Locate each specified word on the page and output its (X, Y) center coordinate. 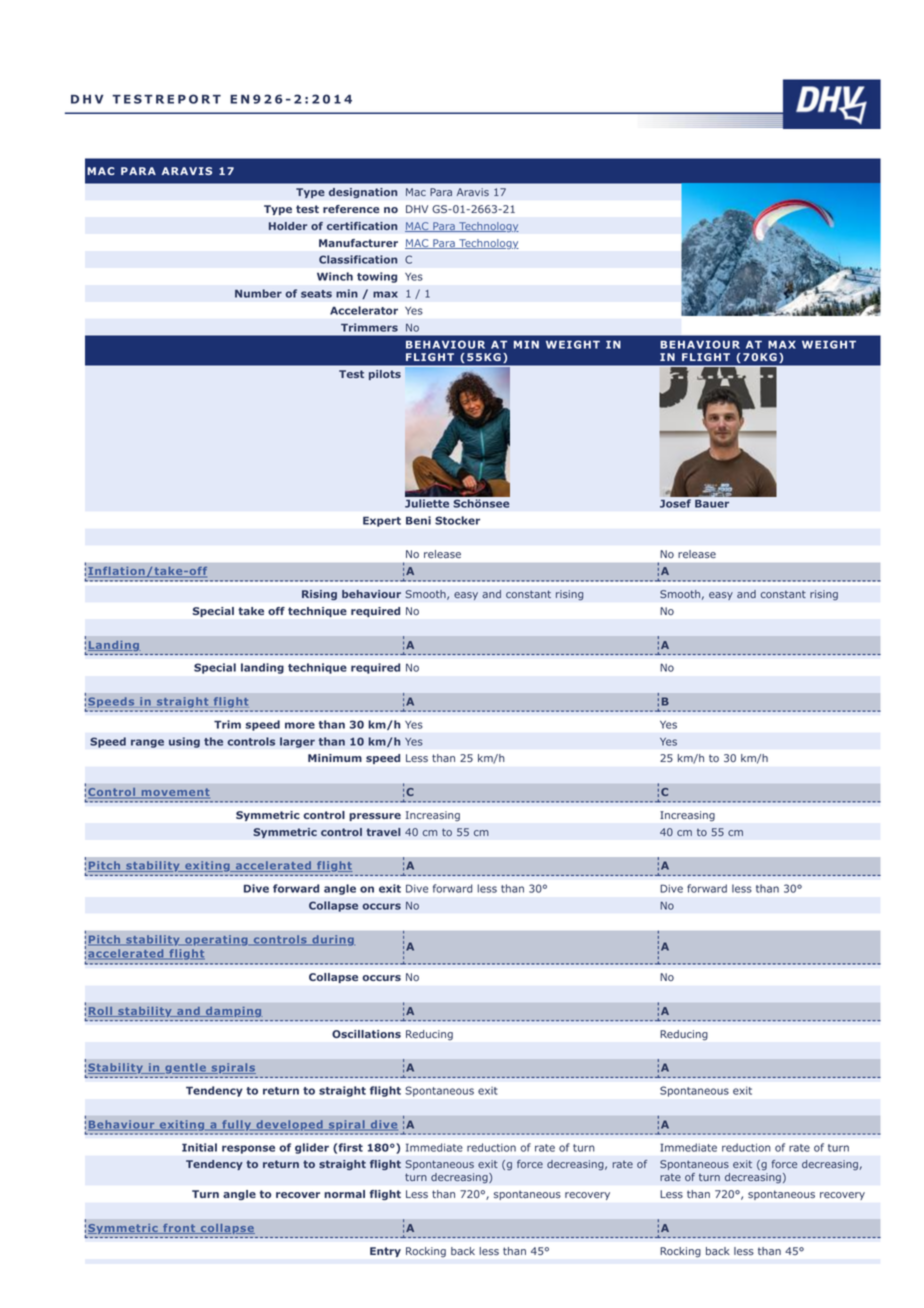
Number (258, 293)
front (179, 1229)
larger (297, 742)
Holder (288, 226)
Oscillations (366, 1034)
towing (377, 277)
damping (233, 1012)
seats (316, 294)
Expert (382, 522)
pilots (385, 375)
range (147, 743)
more (300, 725)
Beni (418, 520)
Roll (101, 1012)
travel (383, 832)
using (184, 742)
